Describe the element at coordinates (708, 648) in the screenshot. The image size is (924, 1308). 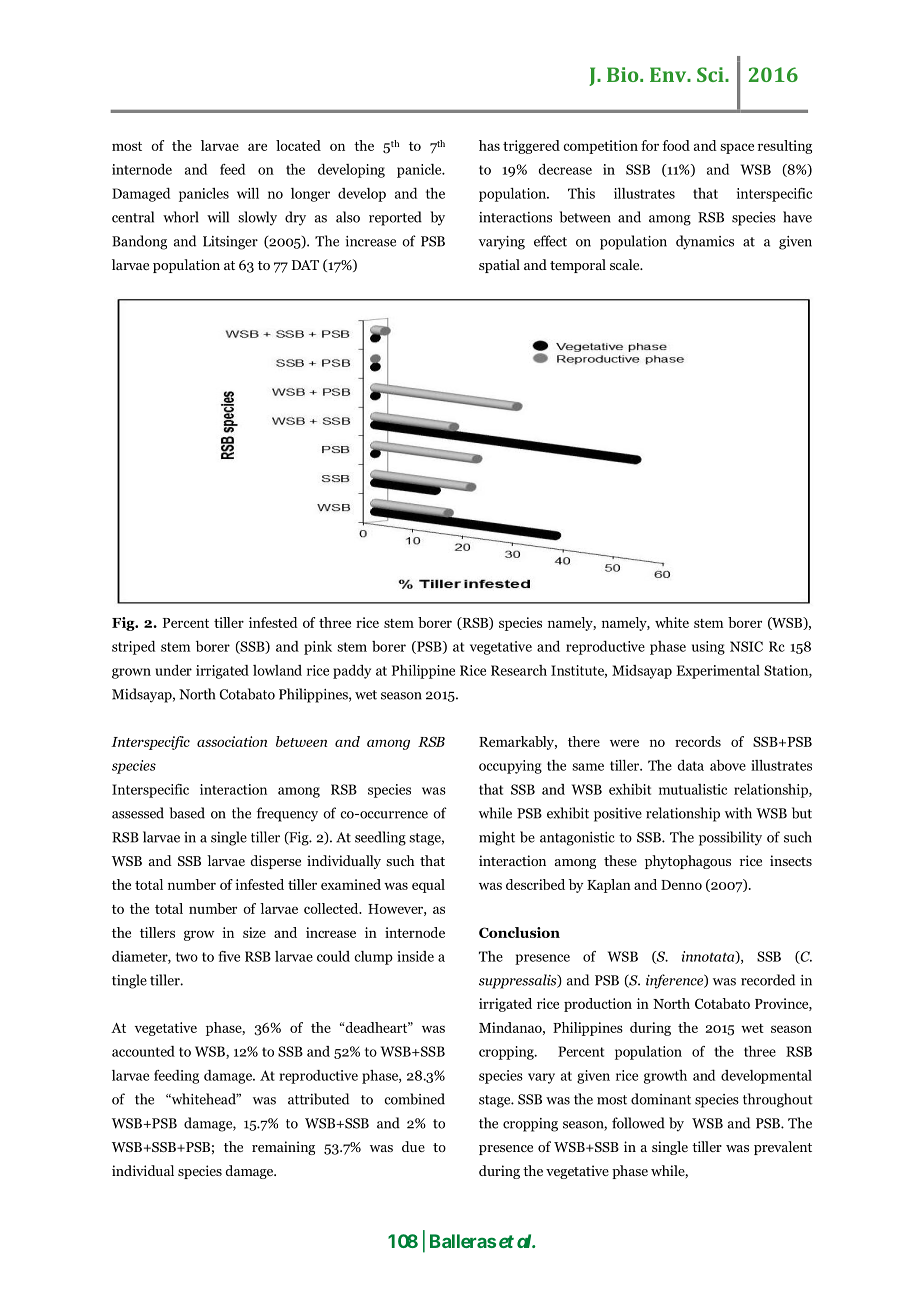
I see `using` at that location.
